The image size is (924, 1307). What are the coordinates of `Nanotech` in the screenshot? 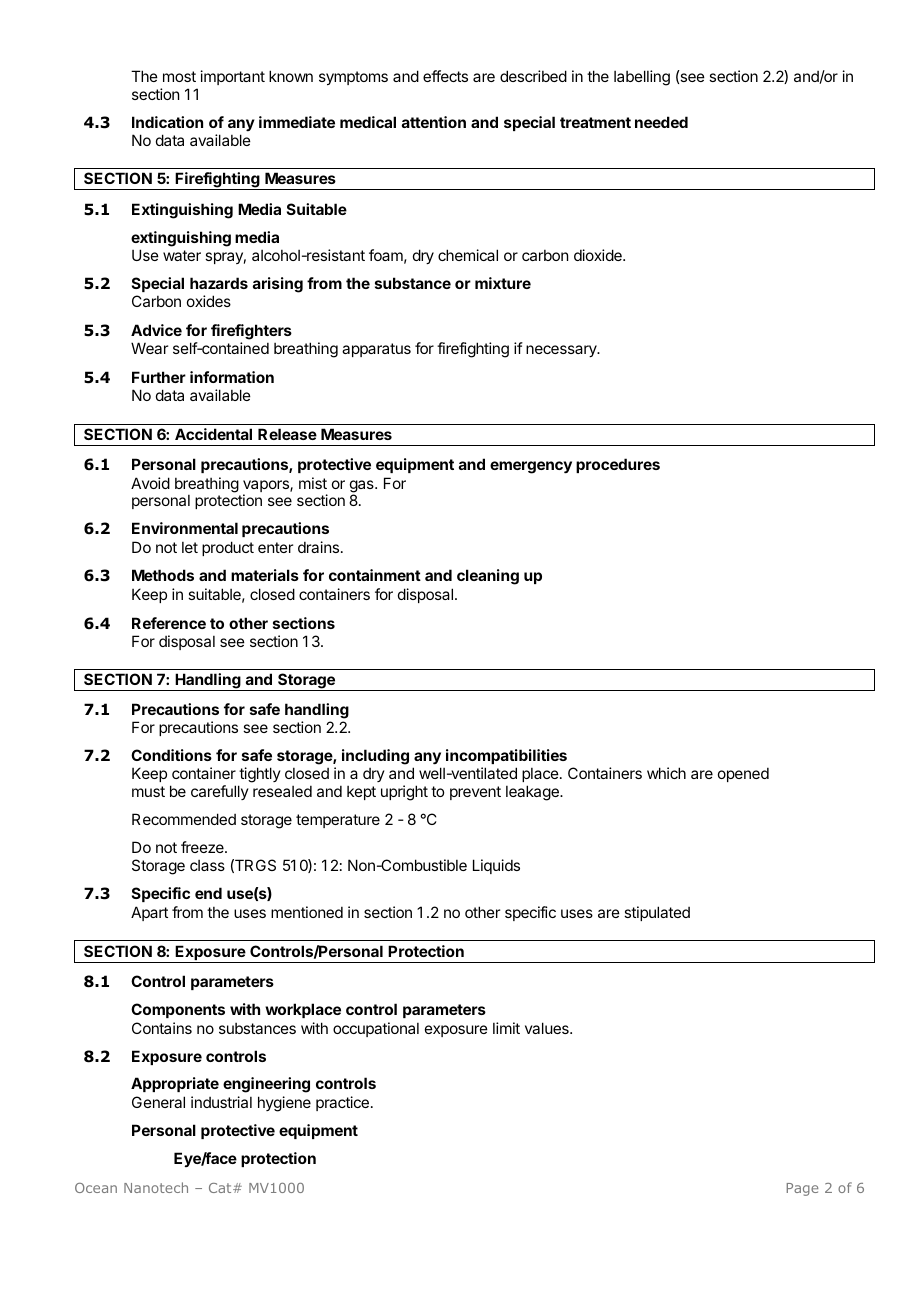 It's located at (156, 1187).
